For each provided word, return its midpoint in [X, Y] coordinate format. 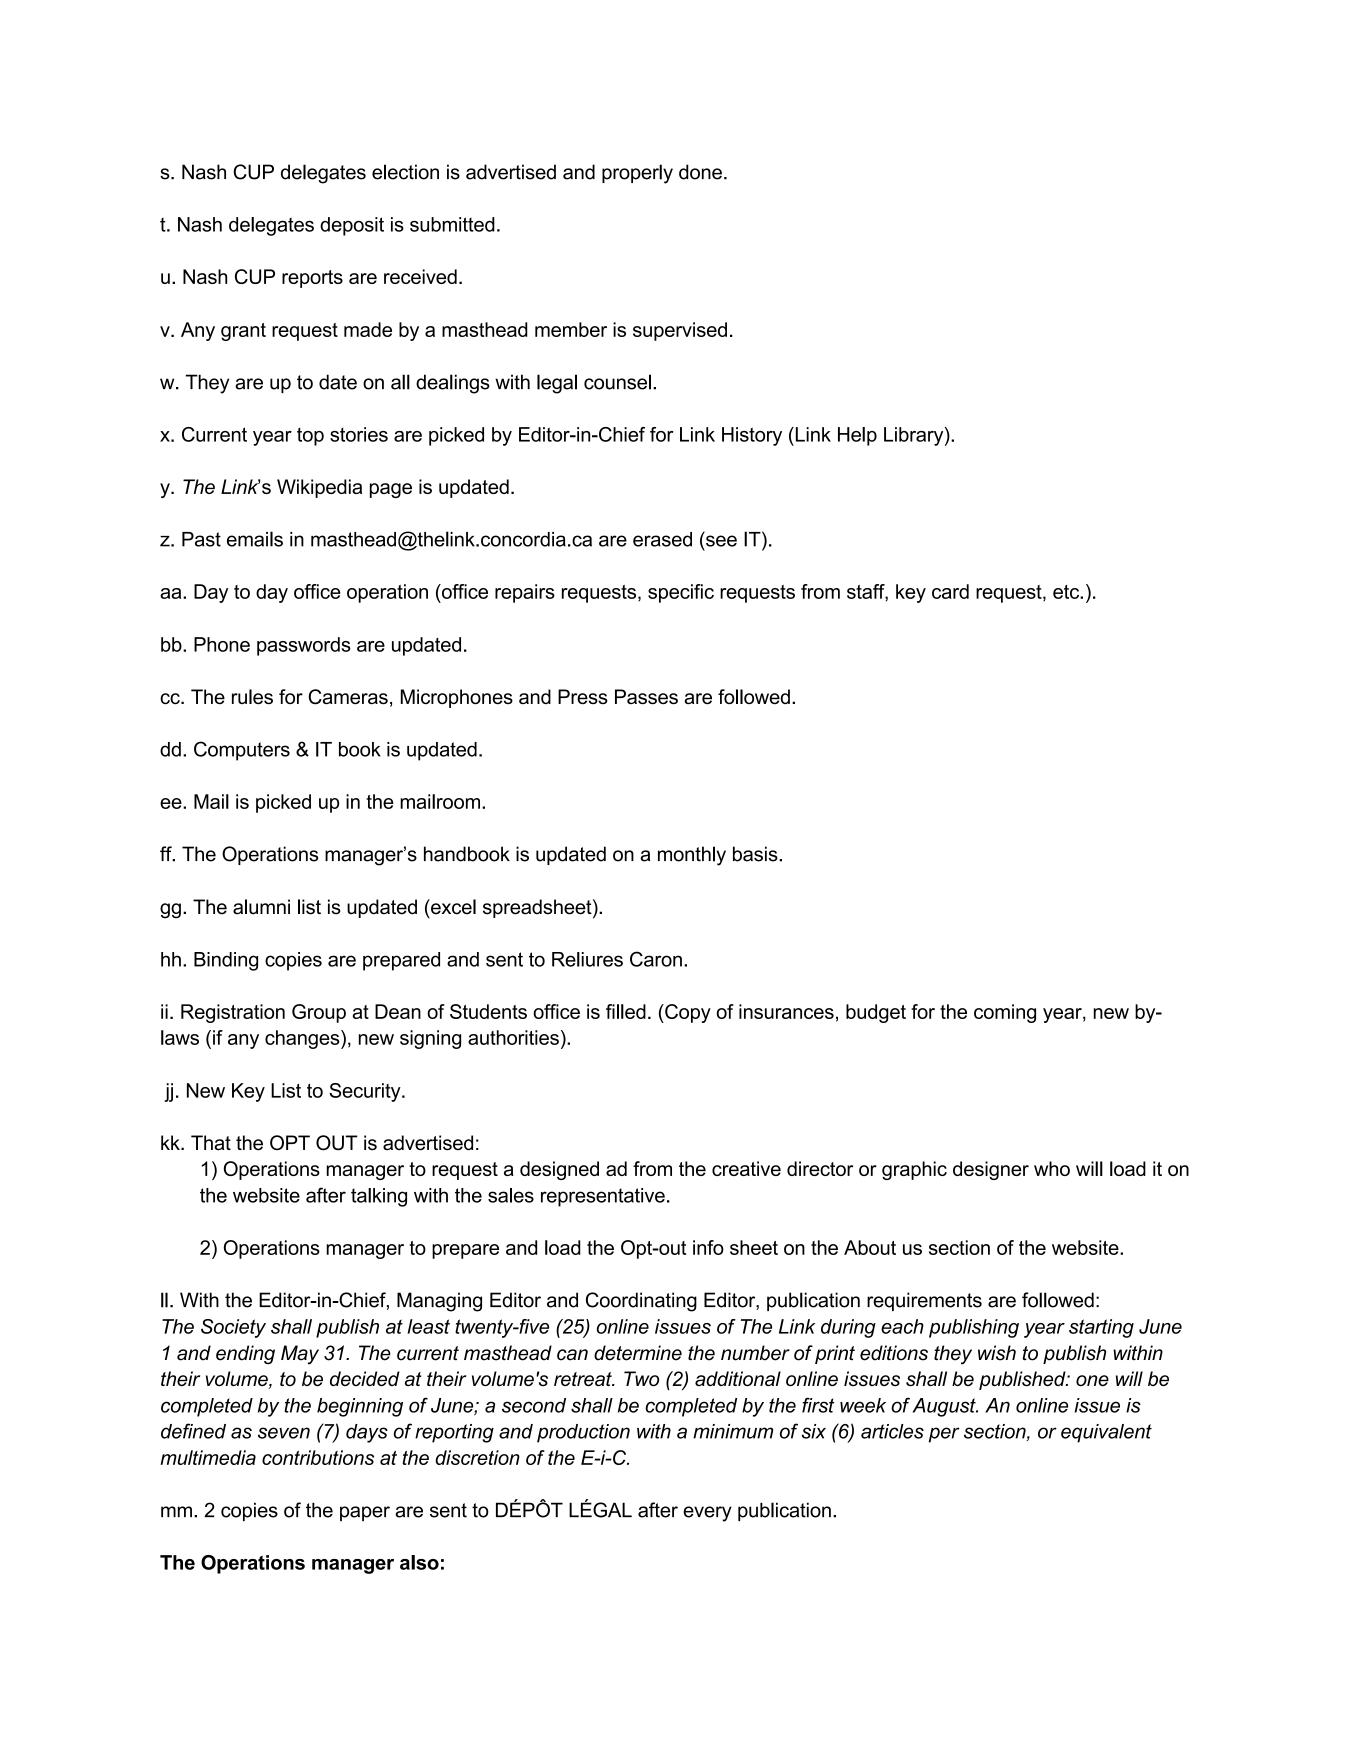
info [708, 1247]
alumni [261, 907]
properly [637, 174]
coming [1005, 1013]
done [700, 172]
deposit [352, 226]
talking [379, 1197]
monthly [692, 856]
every [707, 1514]
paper [365, 1513]
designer [991, 1170]
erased [662, 539]
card [950, 591]
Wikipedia [319, 488]
